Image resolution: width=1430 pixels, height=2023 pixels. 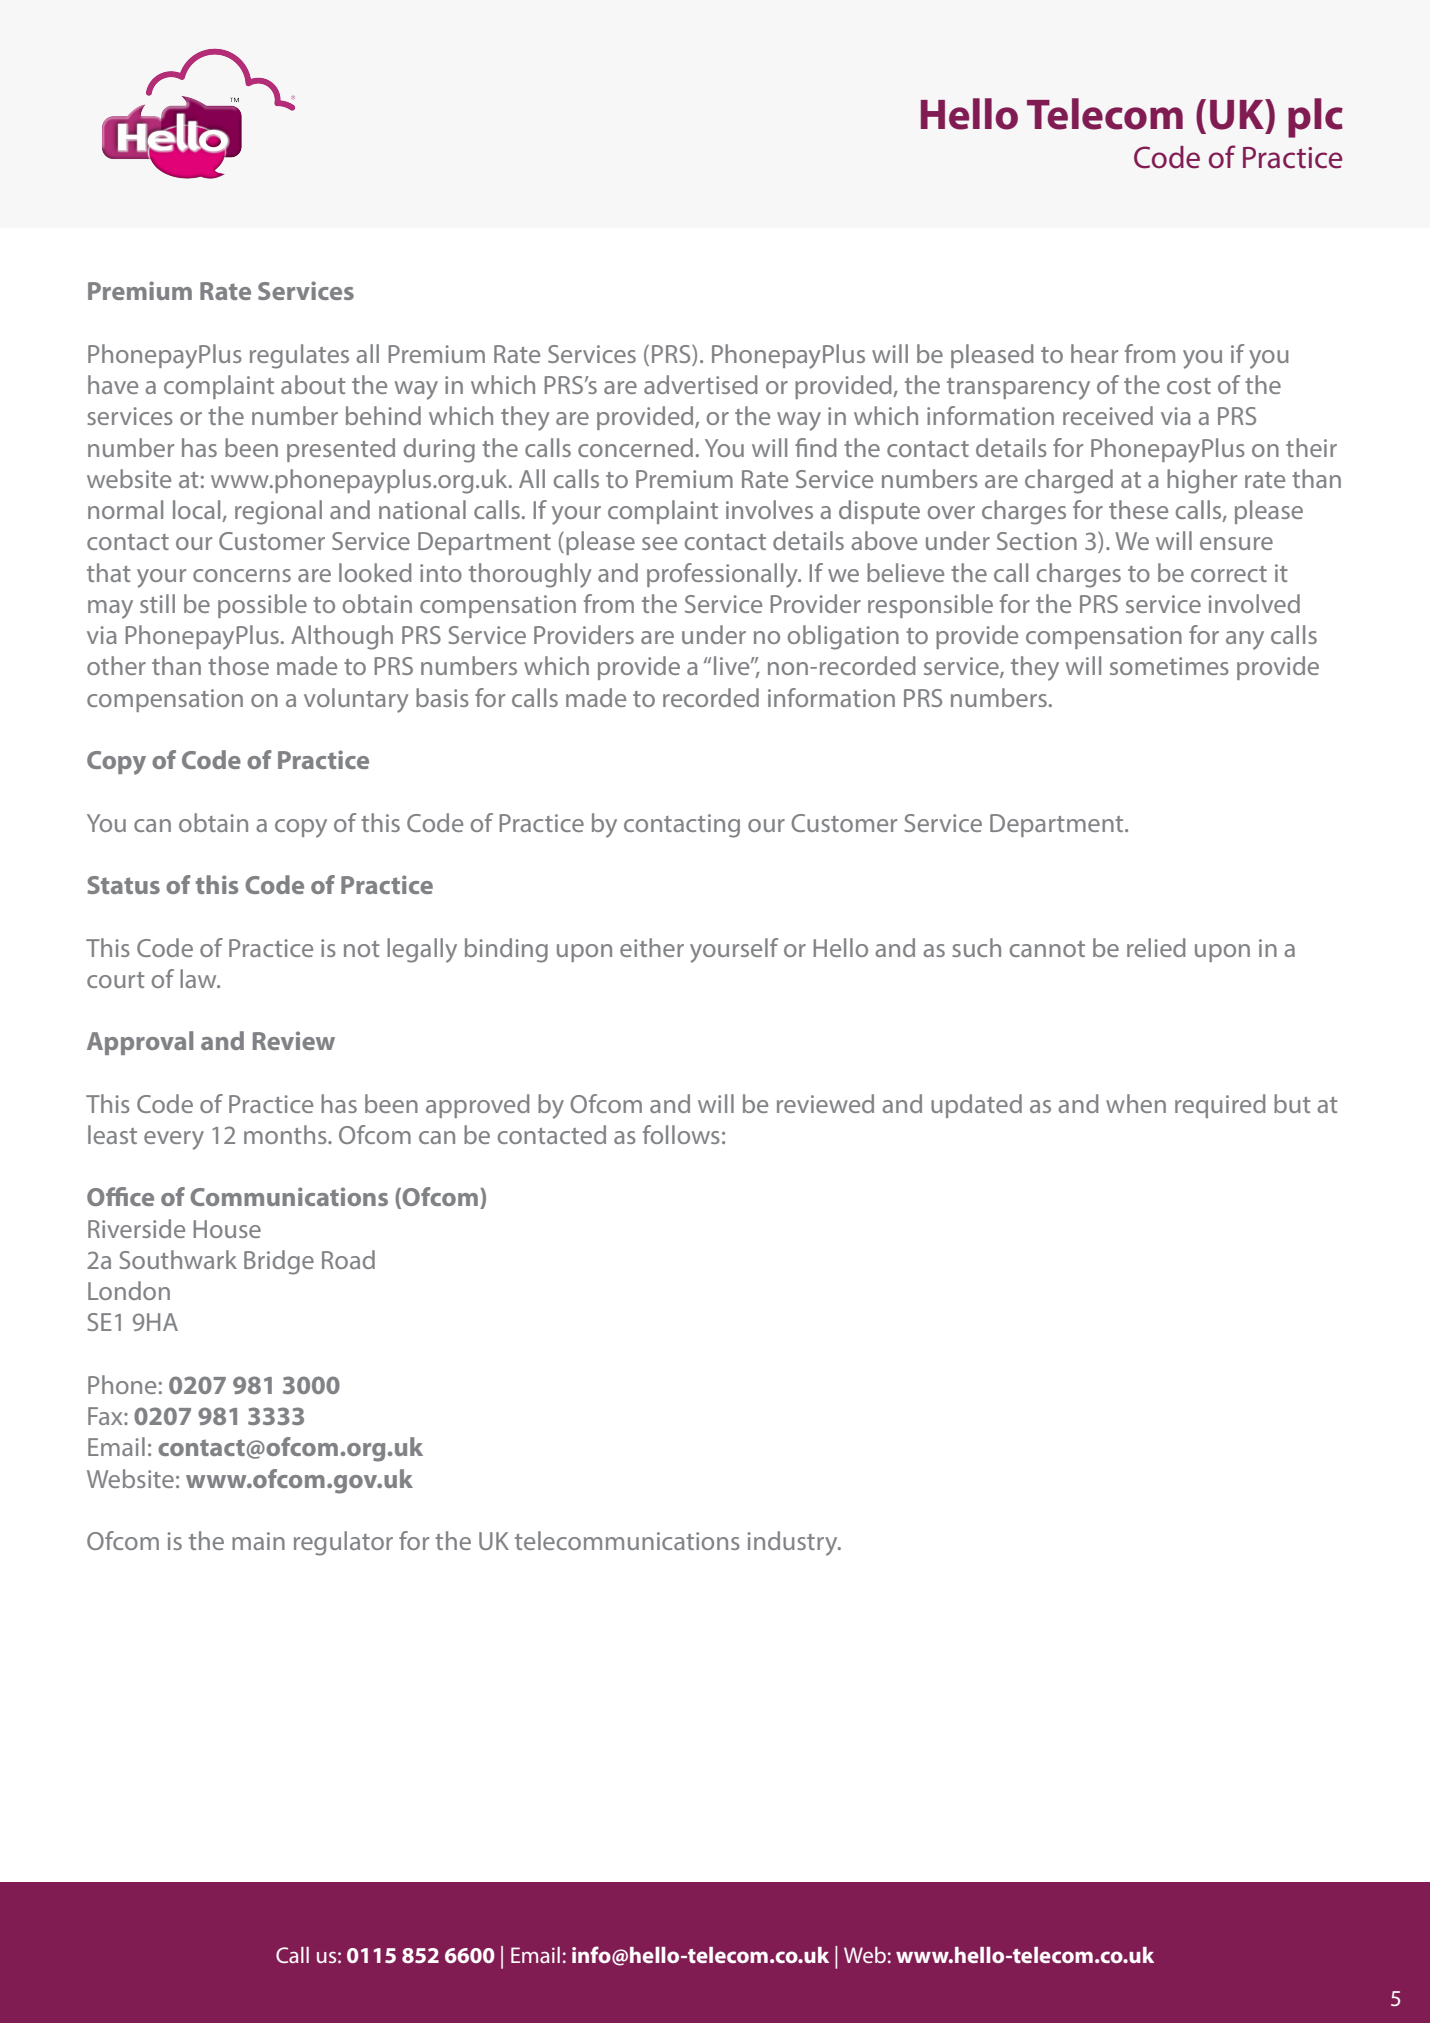 What do you see at coordinates (701, 384) in the screenshot?
I see `advertised` at bounding box center [701, 384].
